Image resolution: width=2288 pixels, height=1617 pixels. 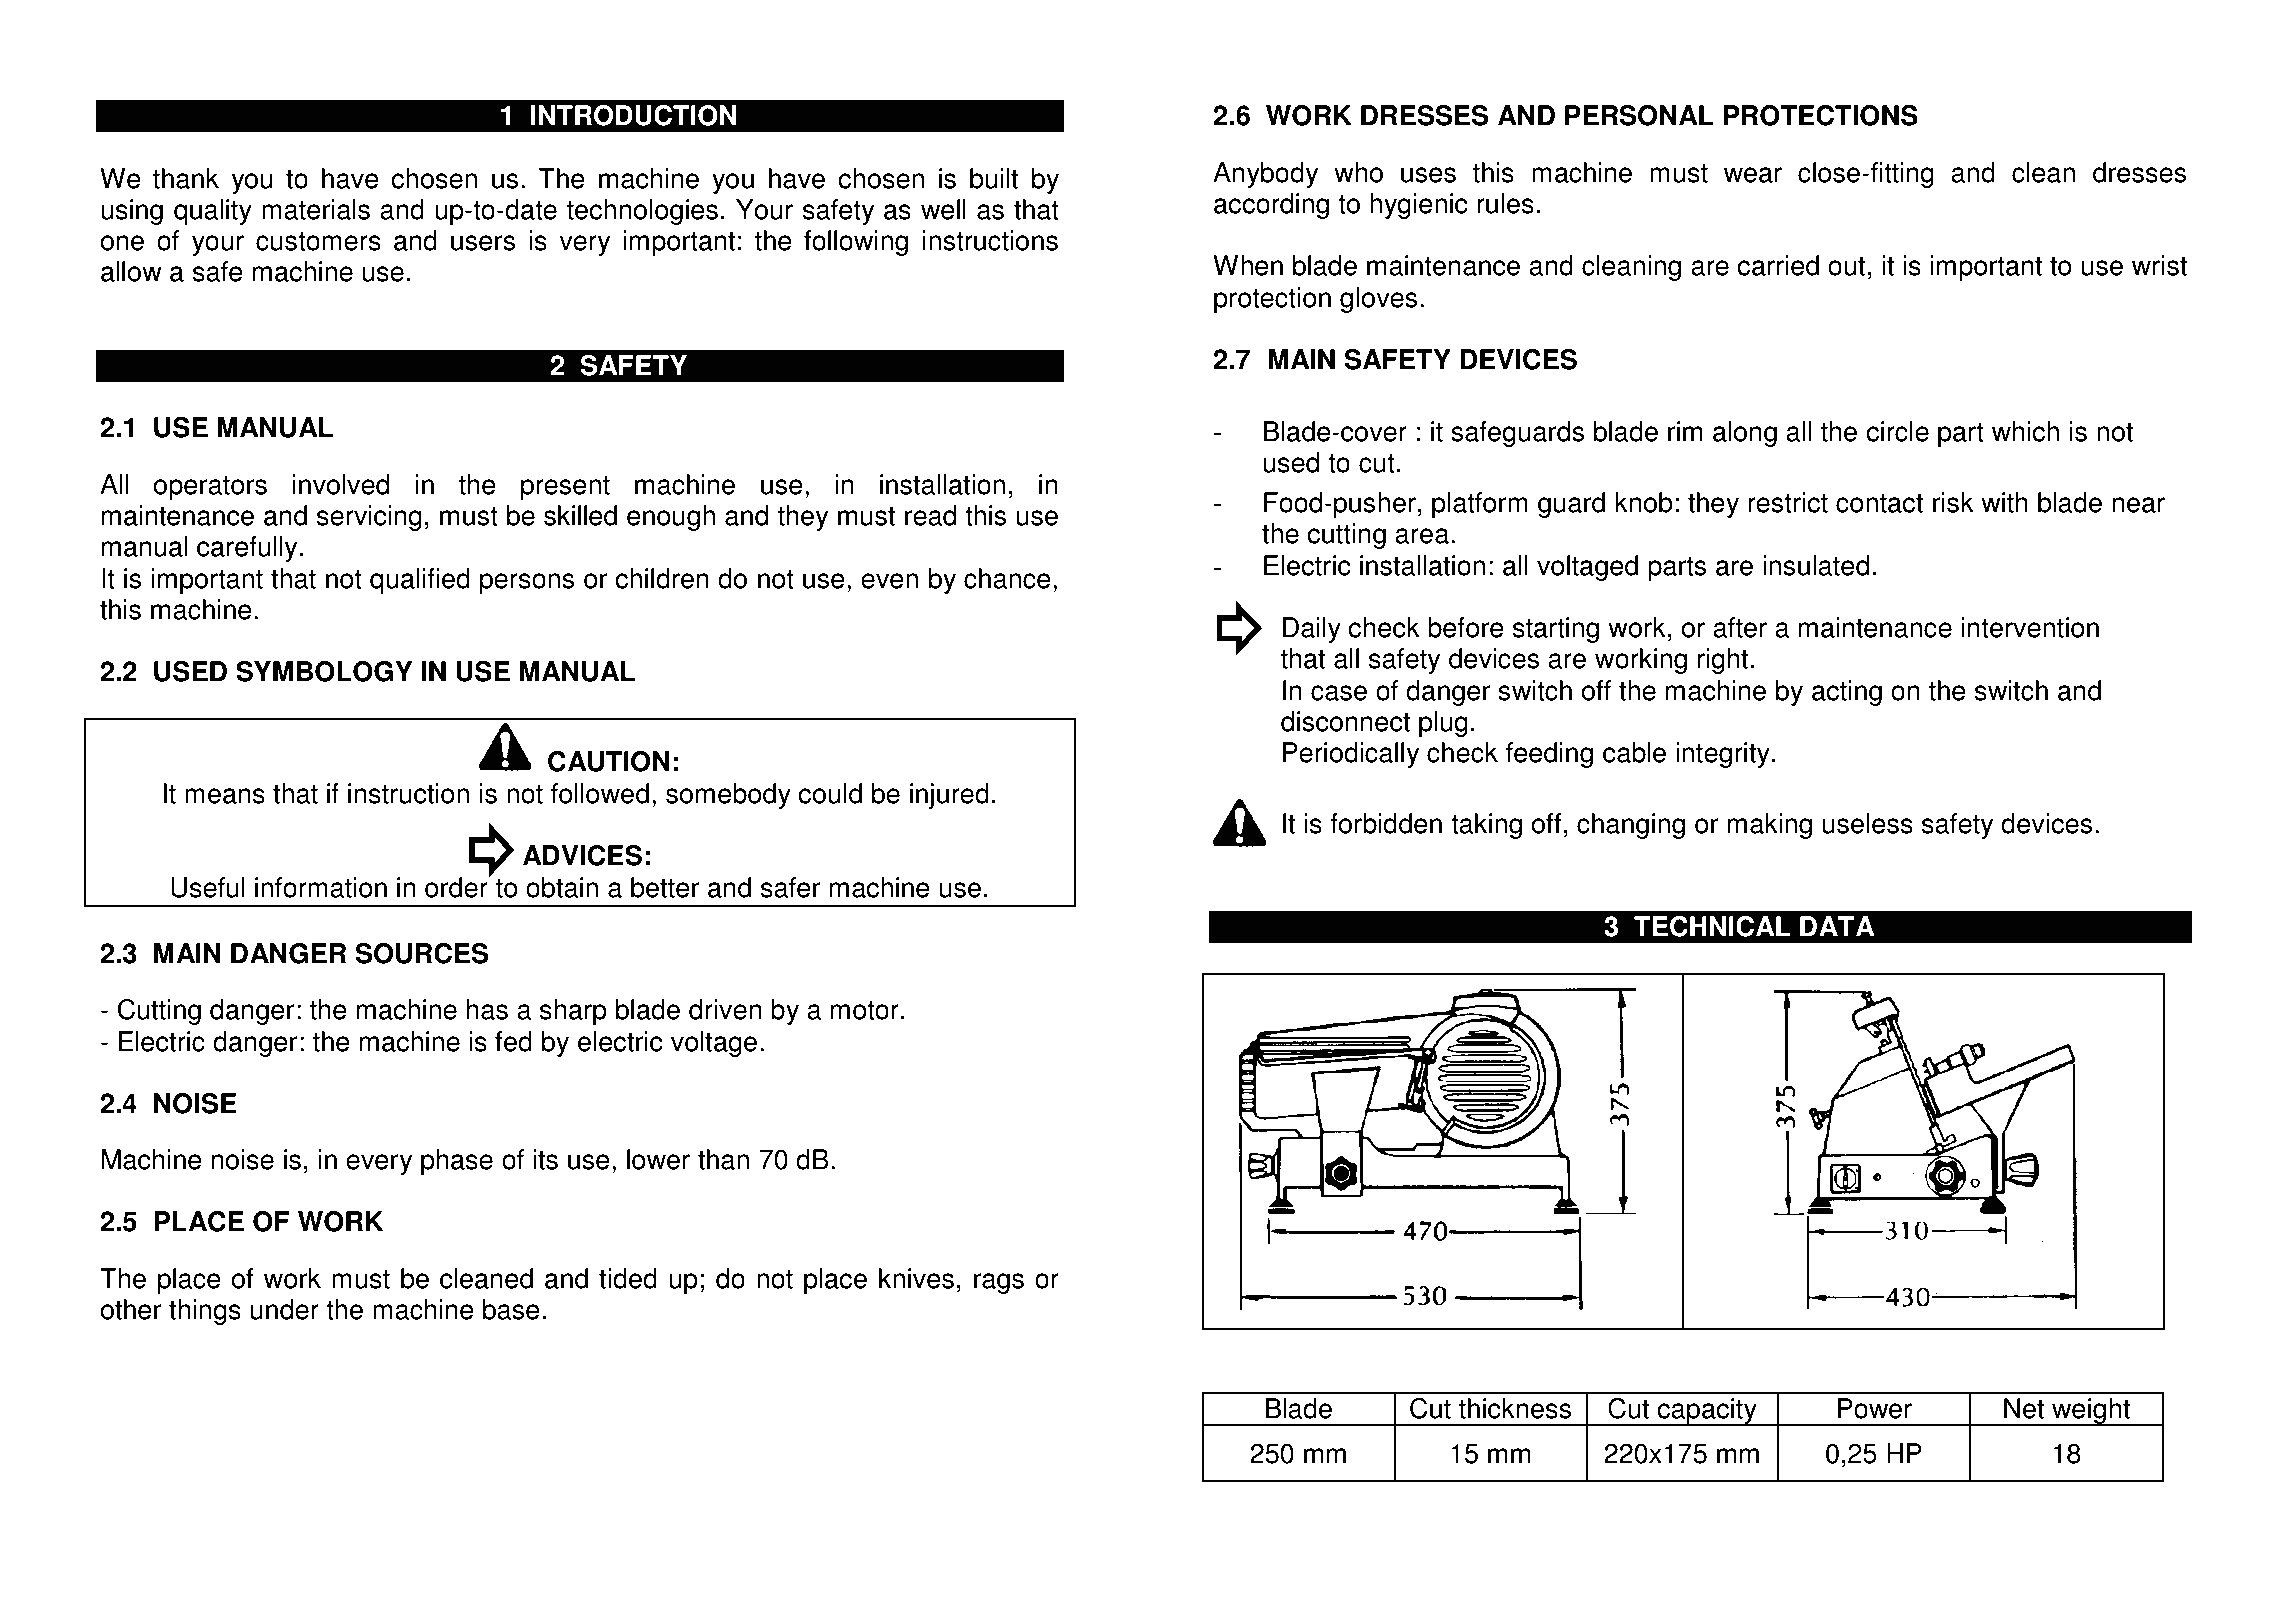 What do you see at coordinates (1386, 823) in the screenshot?
I see `forbidden` at bounding box center [1386, 823].
